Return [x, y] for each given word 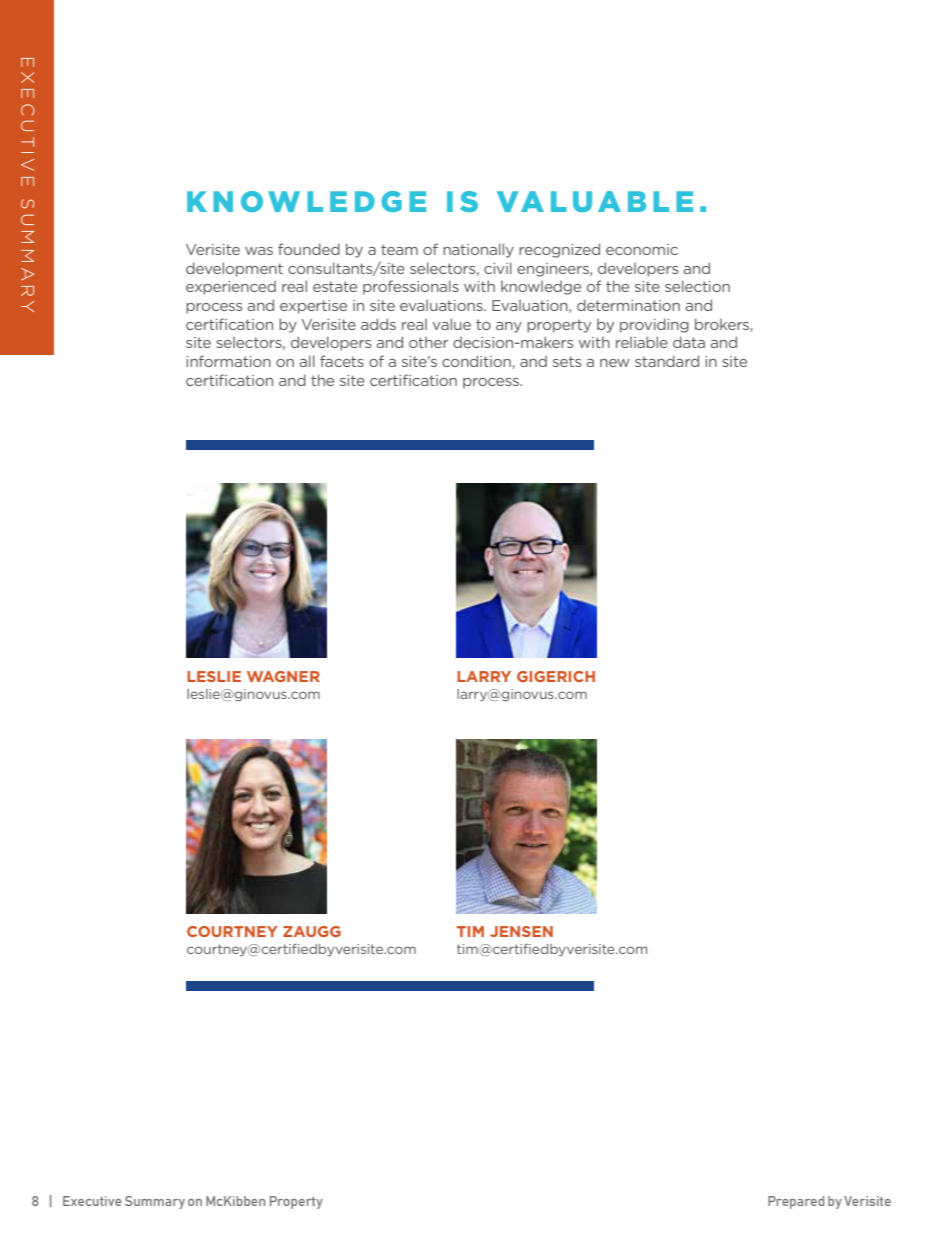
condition [477, 362]
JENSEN [521, 931]
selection [697, 286]
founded [309, 249]
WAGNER [283, 676]
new [615, 363]
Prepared [796, 1202]
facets [342, 361]
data [689, 342]
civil [498, 268]
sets [567, 361]
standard [667, 361]
